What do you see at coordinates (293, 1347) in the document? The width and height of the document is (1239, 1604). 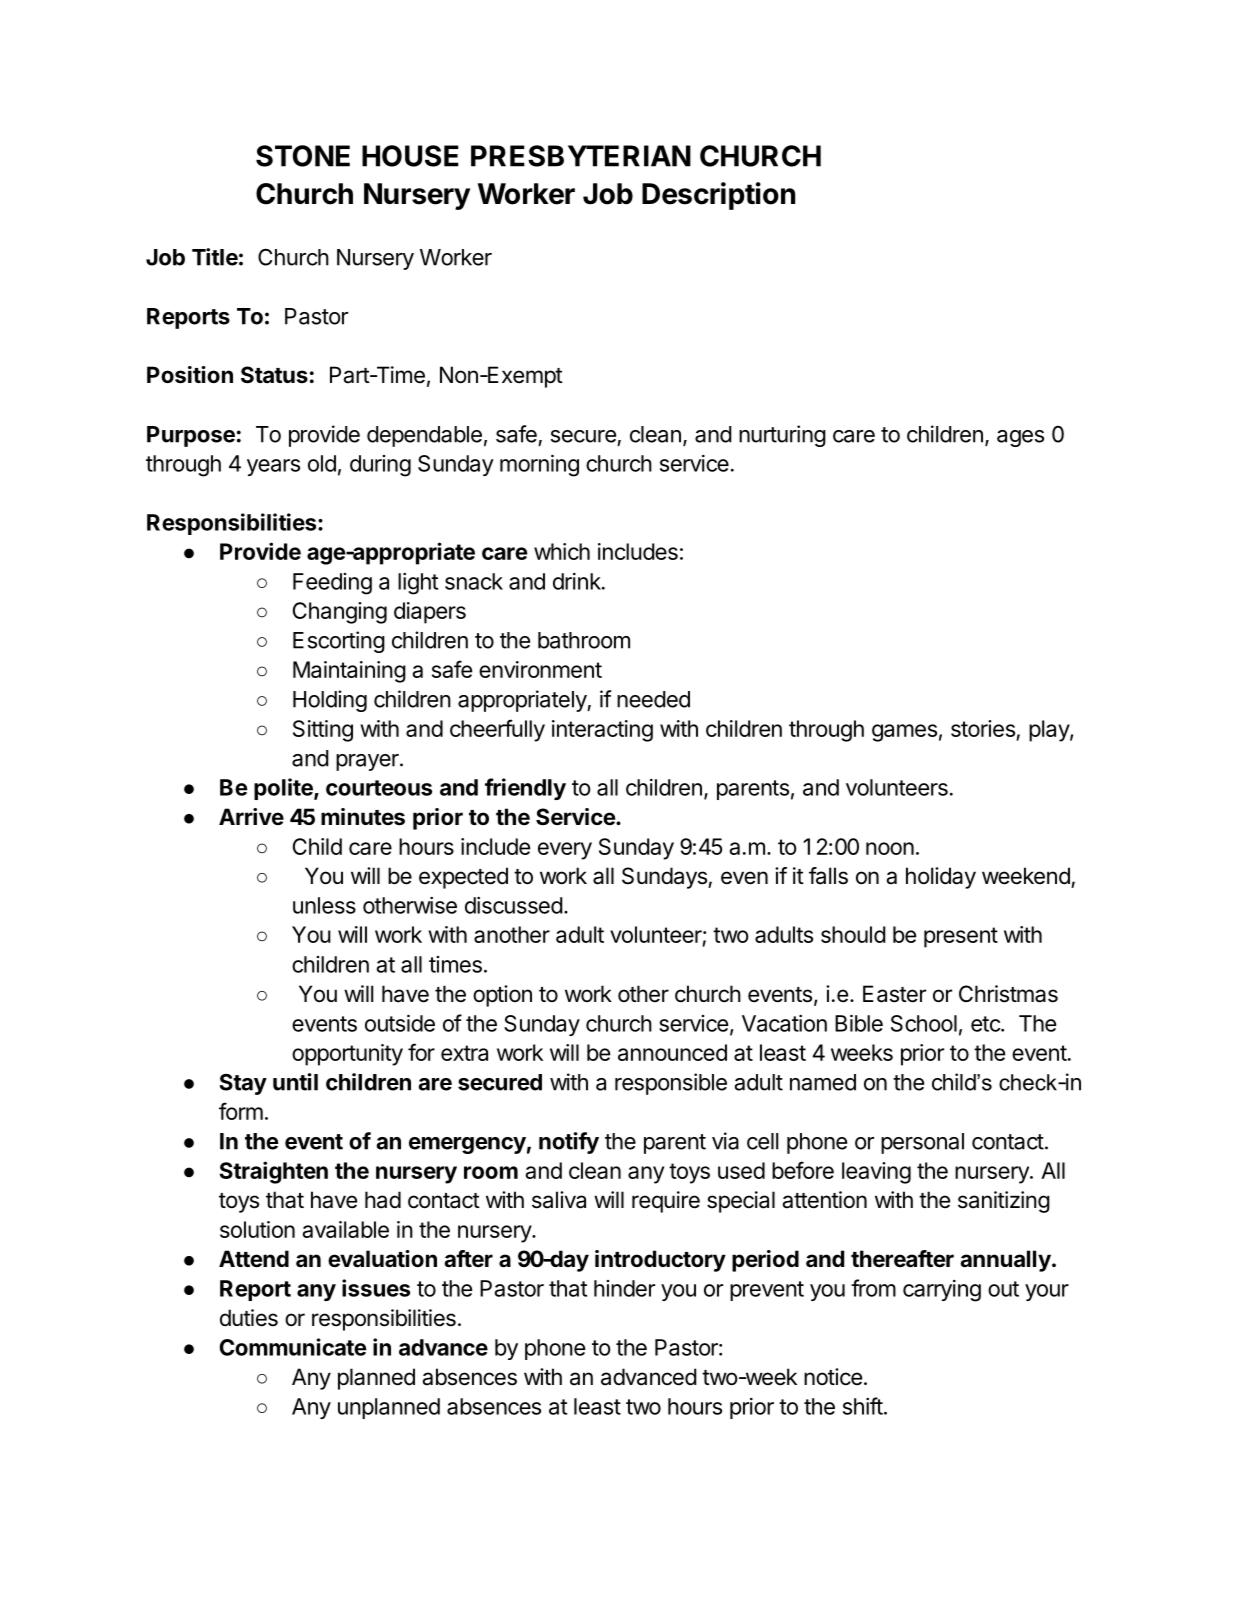 I see `Communicate` at bounding box center [293, 1347].
